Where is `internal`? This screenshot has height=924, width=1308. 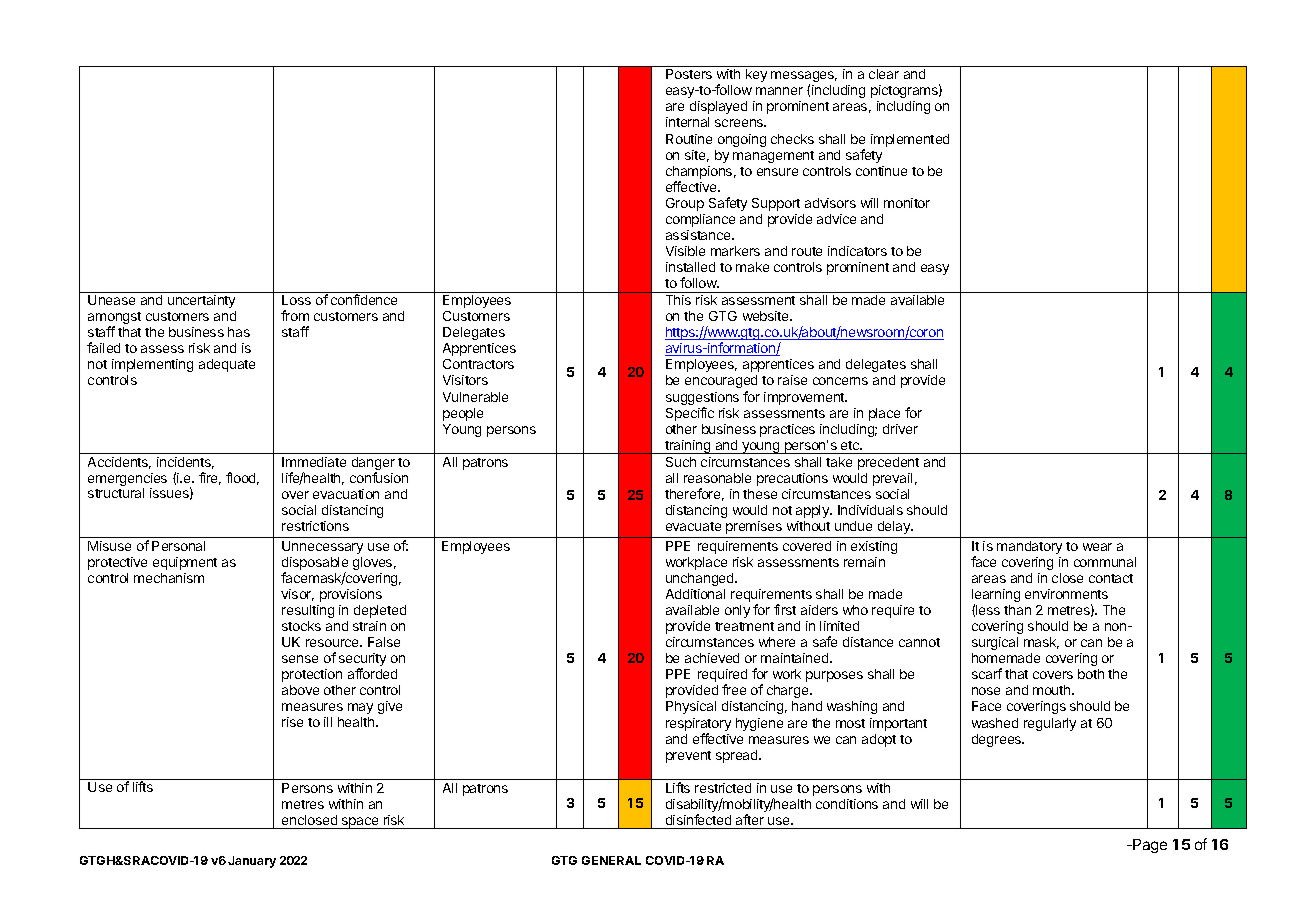 internal is located at coordinates (687, 122).
